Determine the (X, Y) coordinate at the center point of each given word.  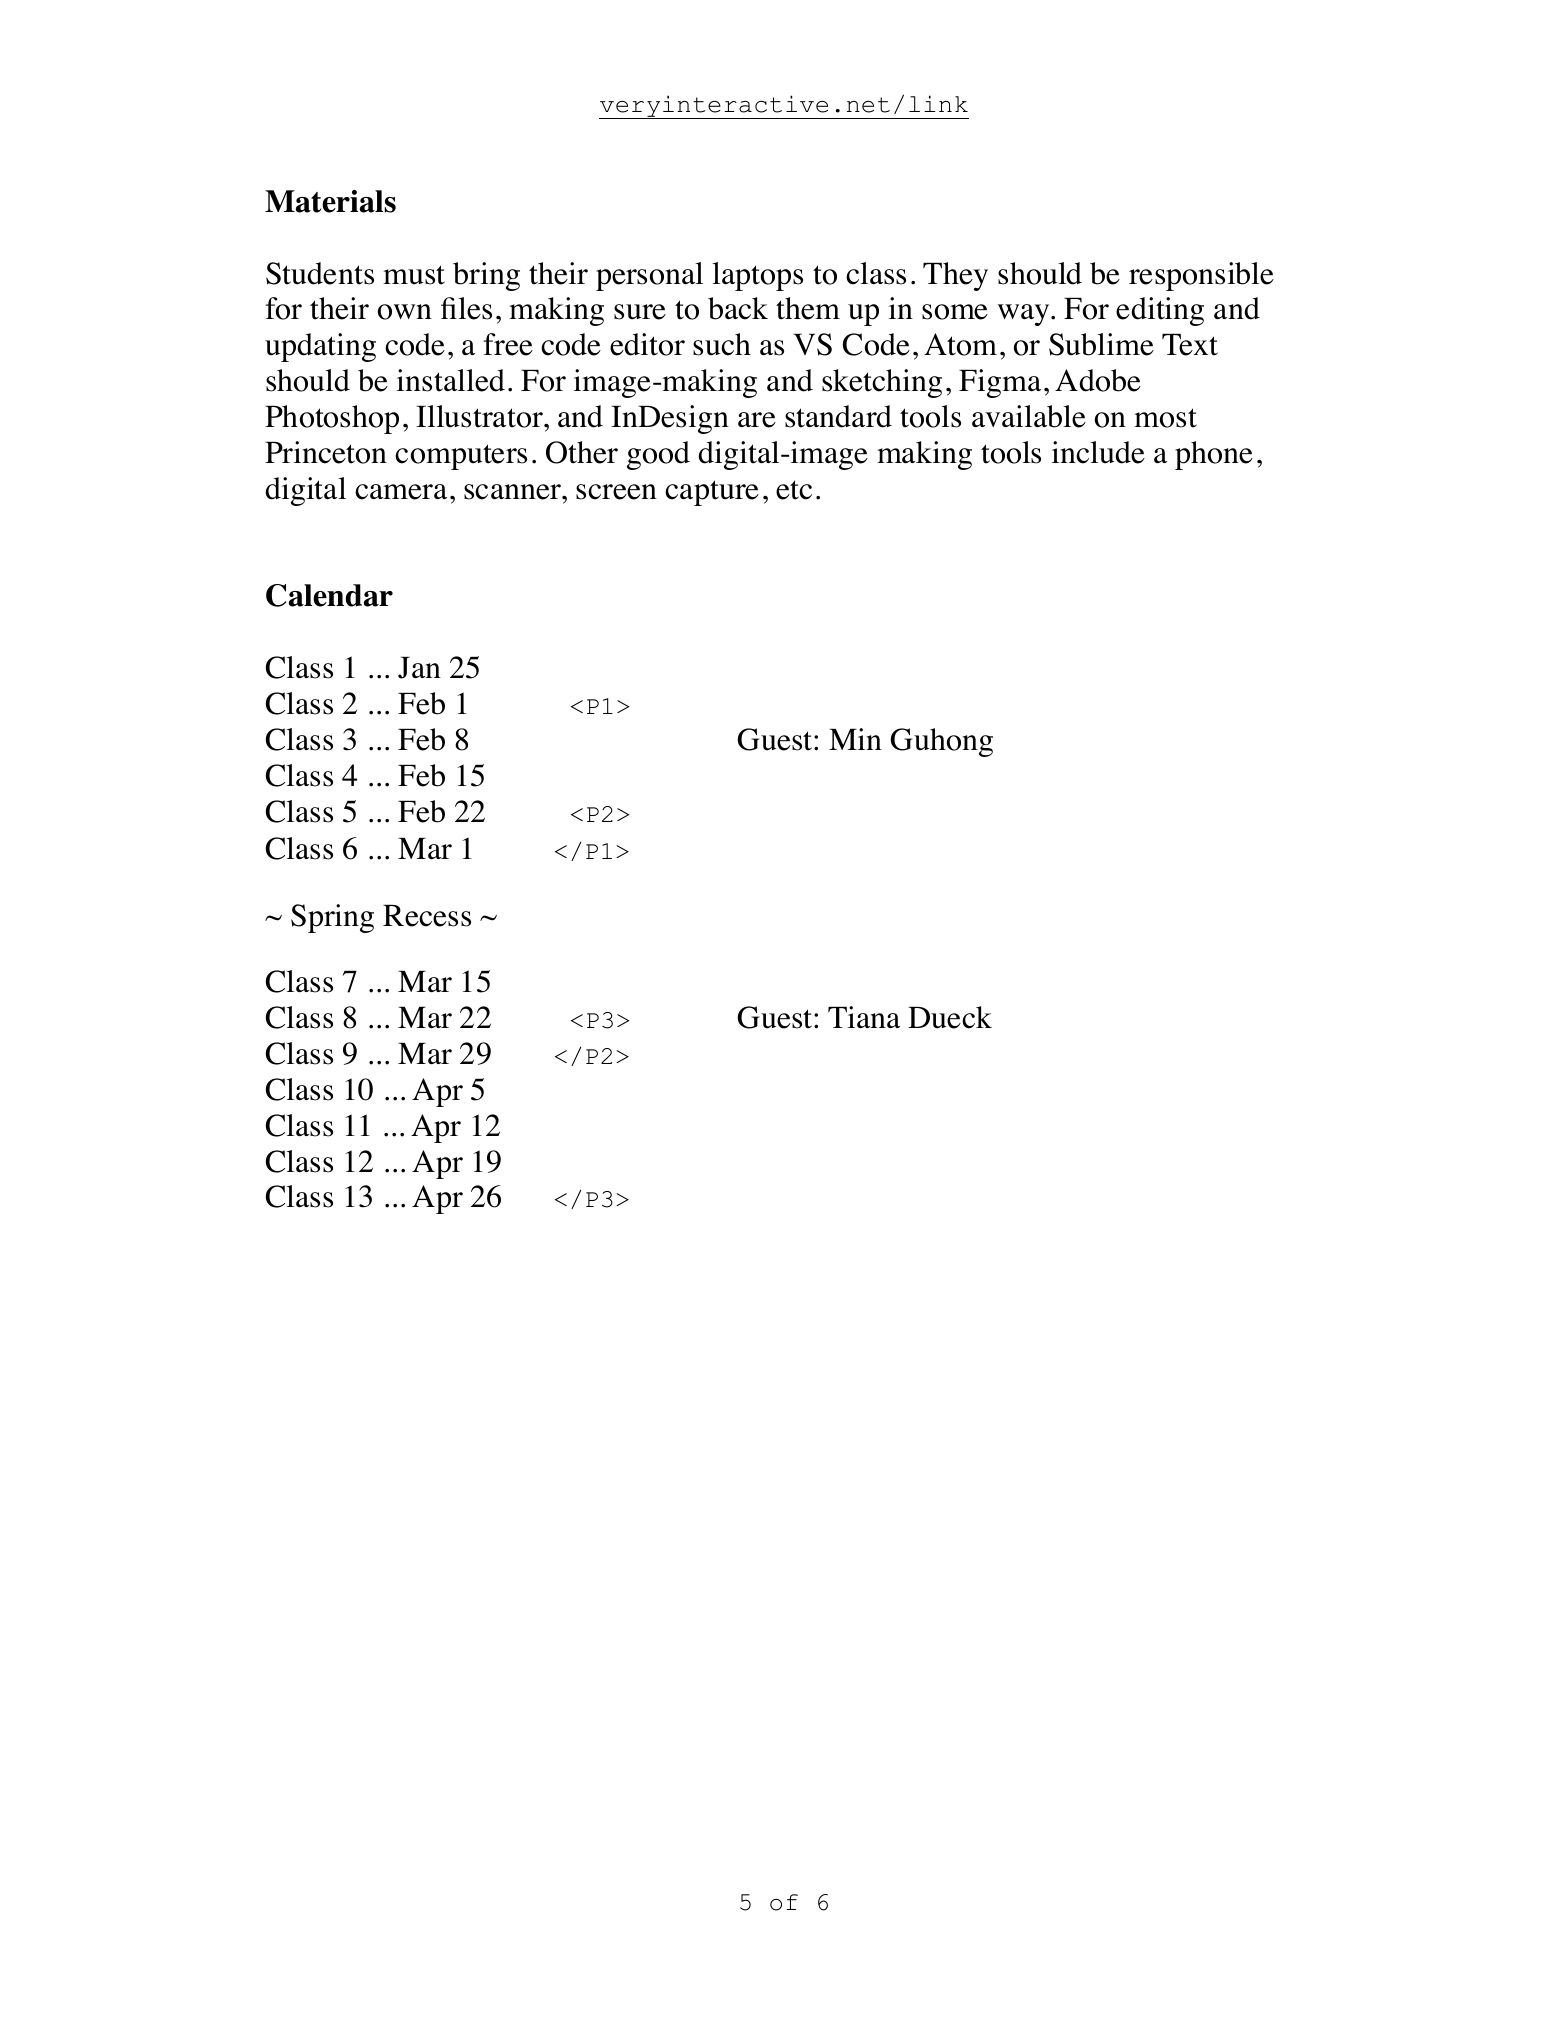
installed (451, 380)
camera (401, 492)
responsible (1201, 276)
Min (855, 739)
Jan (419, 668)
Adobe (1098, 380)
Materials (330, 201)
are (757, 420)
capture (712, 493)
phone (1214, 455)
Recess (427, 916)
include (1098, 452)
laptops (757, 276)
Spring (332, 918)
